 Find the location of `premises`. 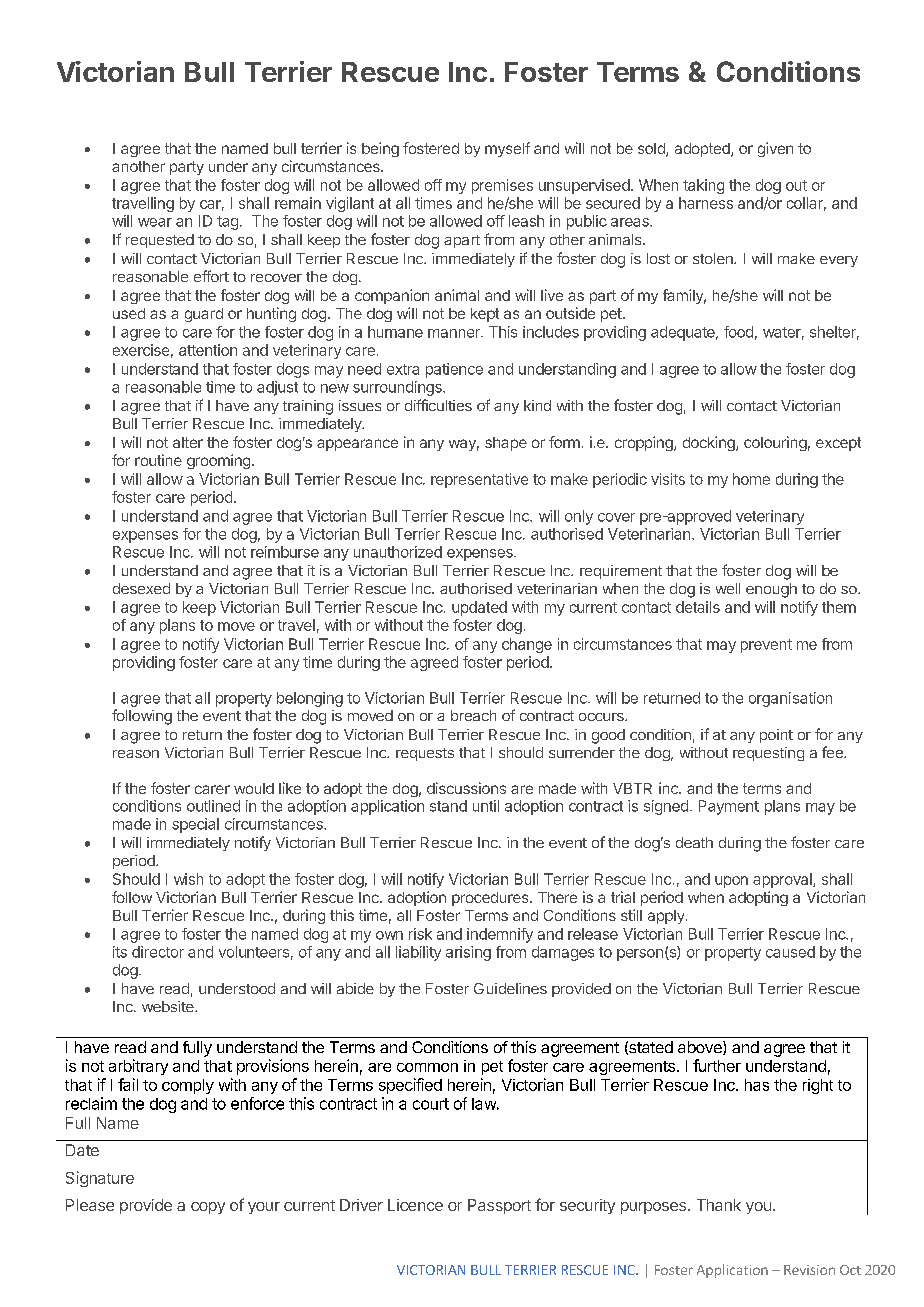

premises is located at coordinates (502, 186).
